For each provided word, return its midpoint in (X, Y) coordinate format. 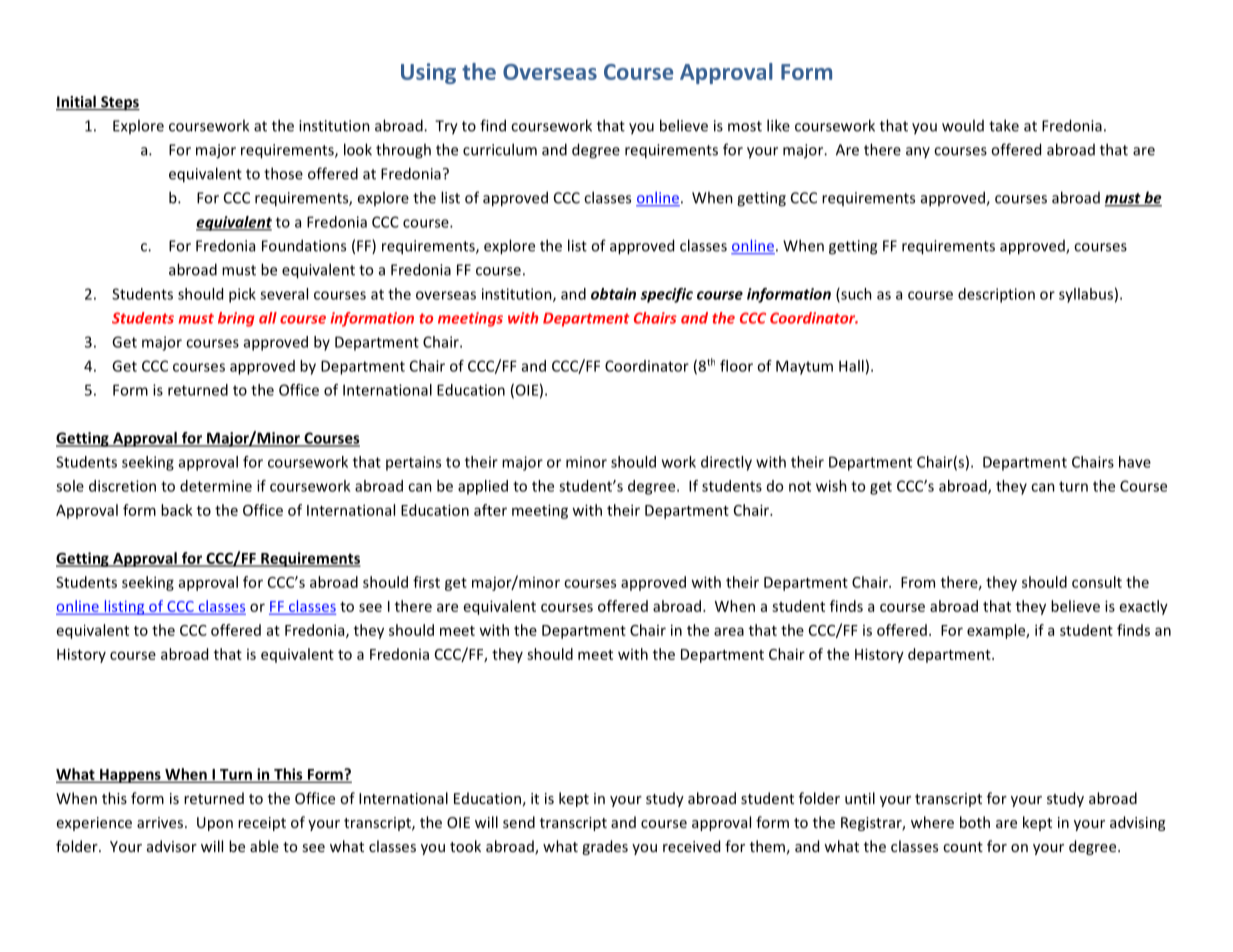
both (975, 822)
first (426, 582)
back (177, 510)
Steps (119, 103)
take (1004, 125)
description (996, 295)
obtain (613, 294)
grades (605, 847)
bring (236, 319)
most (745, 126)
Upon (215, 824)
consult (1097, 582)
